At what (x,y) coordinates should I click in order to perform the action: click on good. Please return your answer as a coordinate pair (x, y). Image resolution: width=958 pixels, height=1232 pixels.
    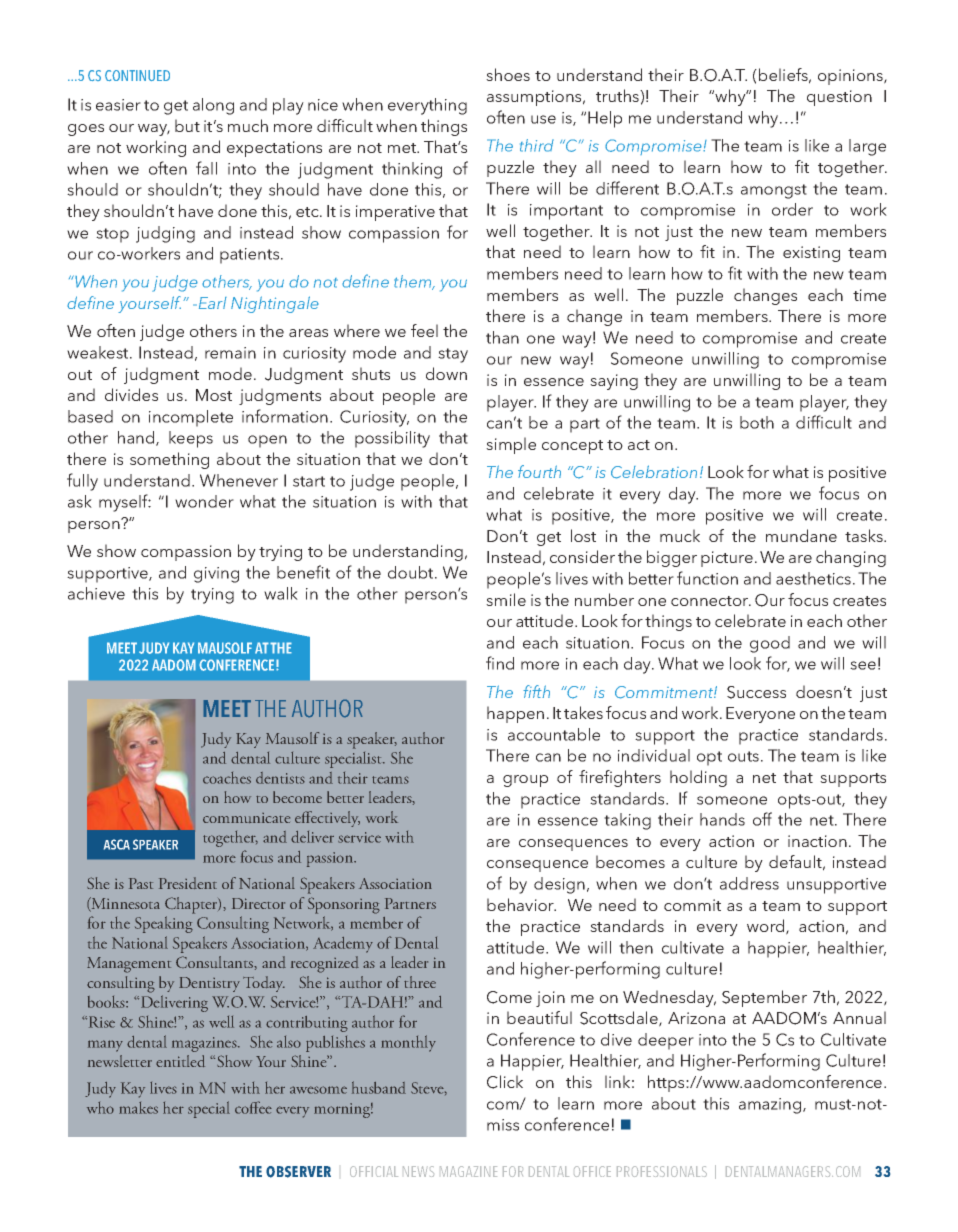
    Looking at the image, I should click on (770, 644).
